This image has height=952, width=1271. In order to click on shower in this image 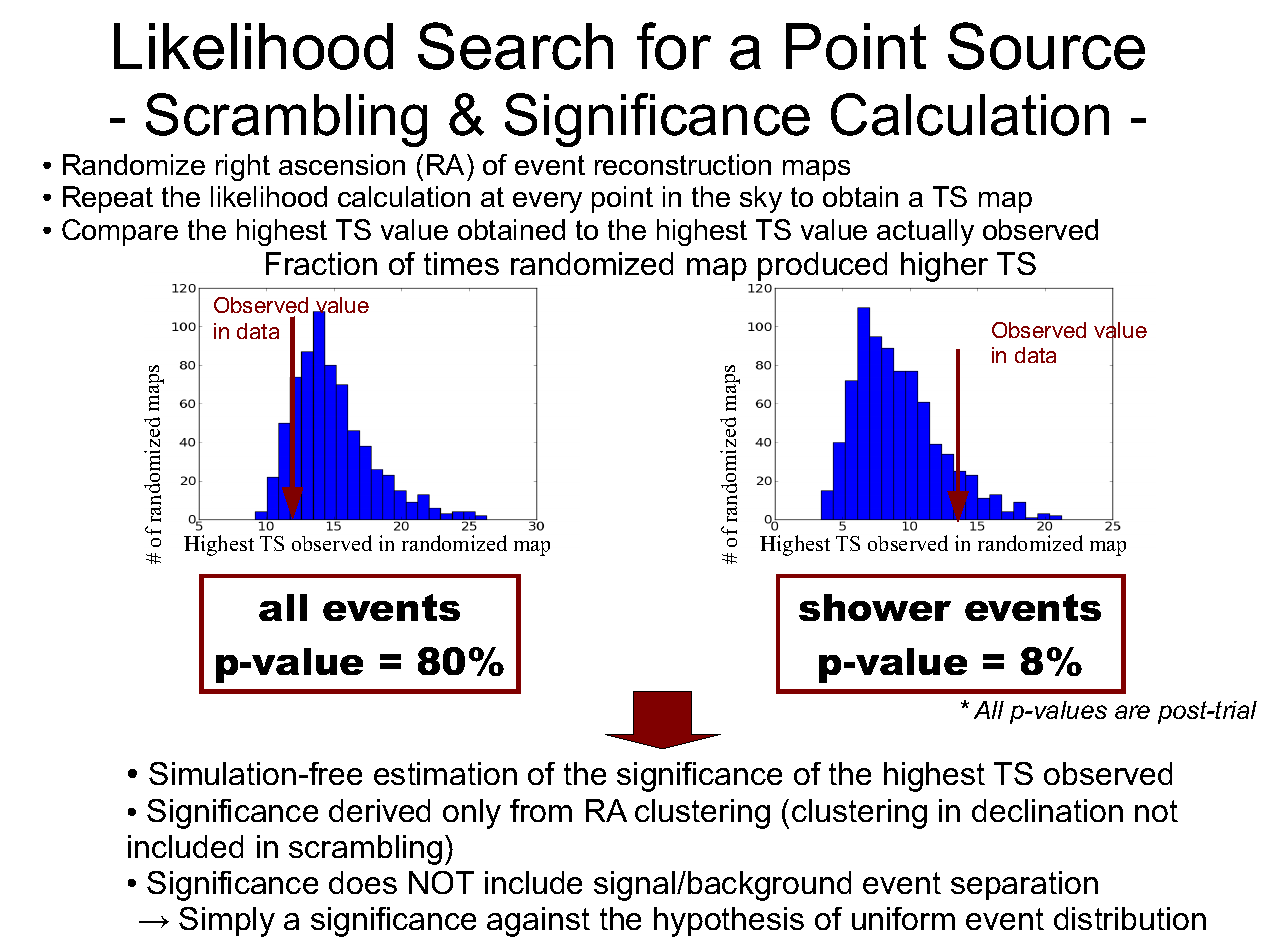, I will do `click(875, 607)`.
